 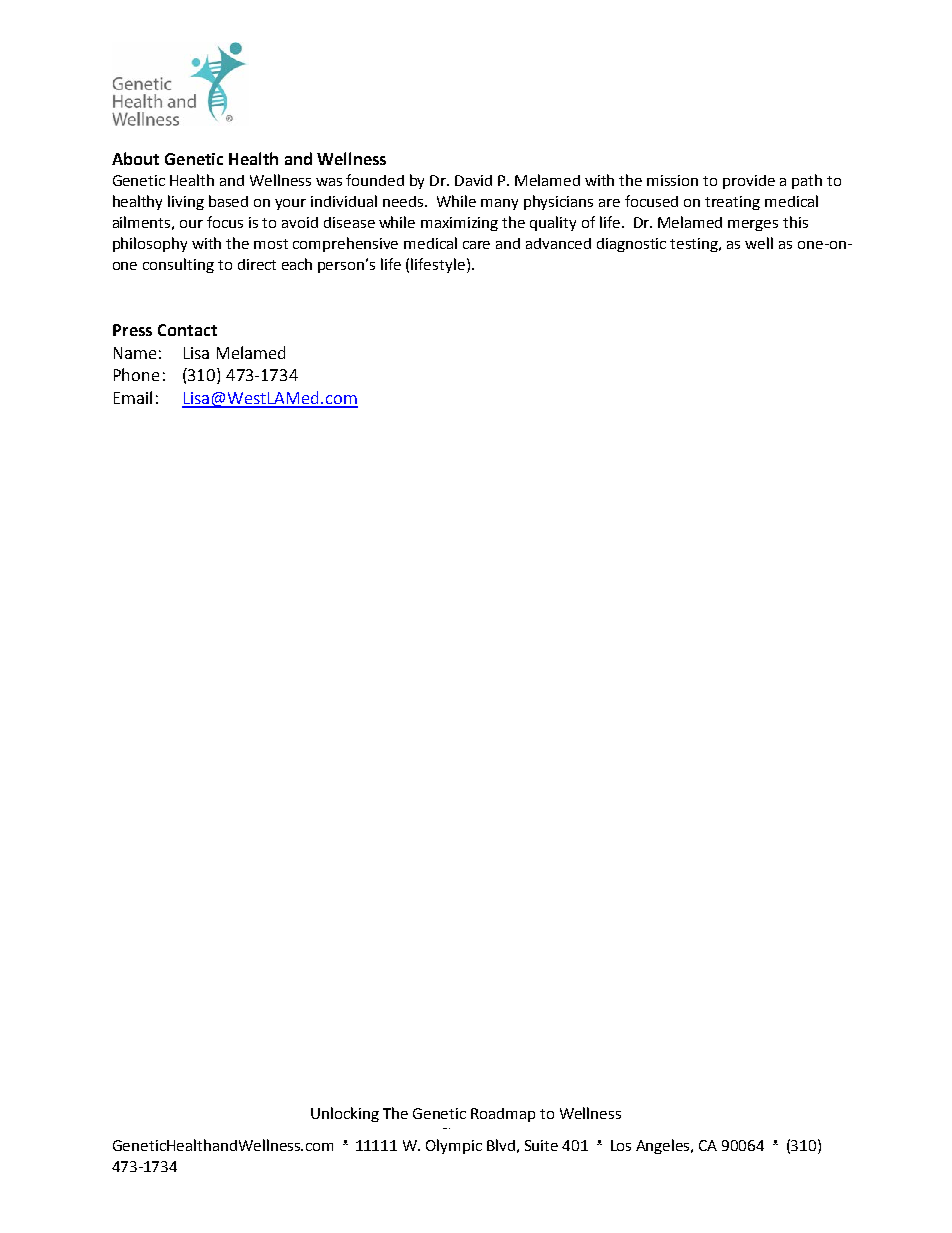 I want to click on Angeles, so click(x=664, y=1146).
